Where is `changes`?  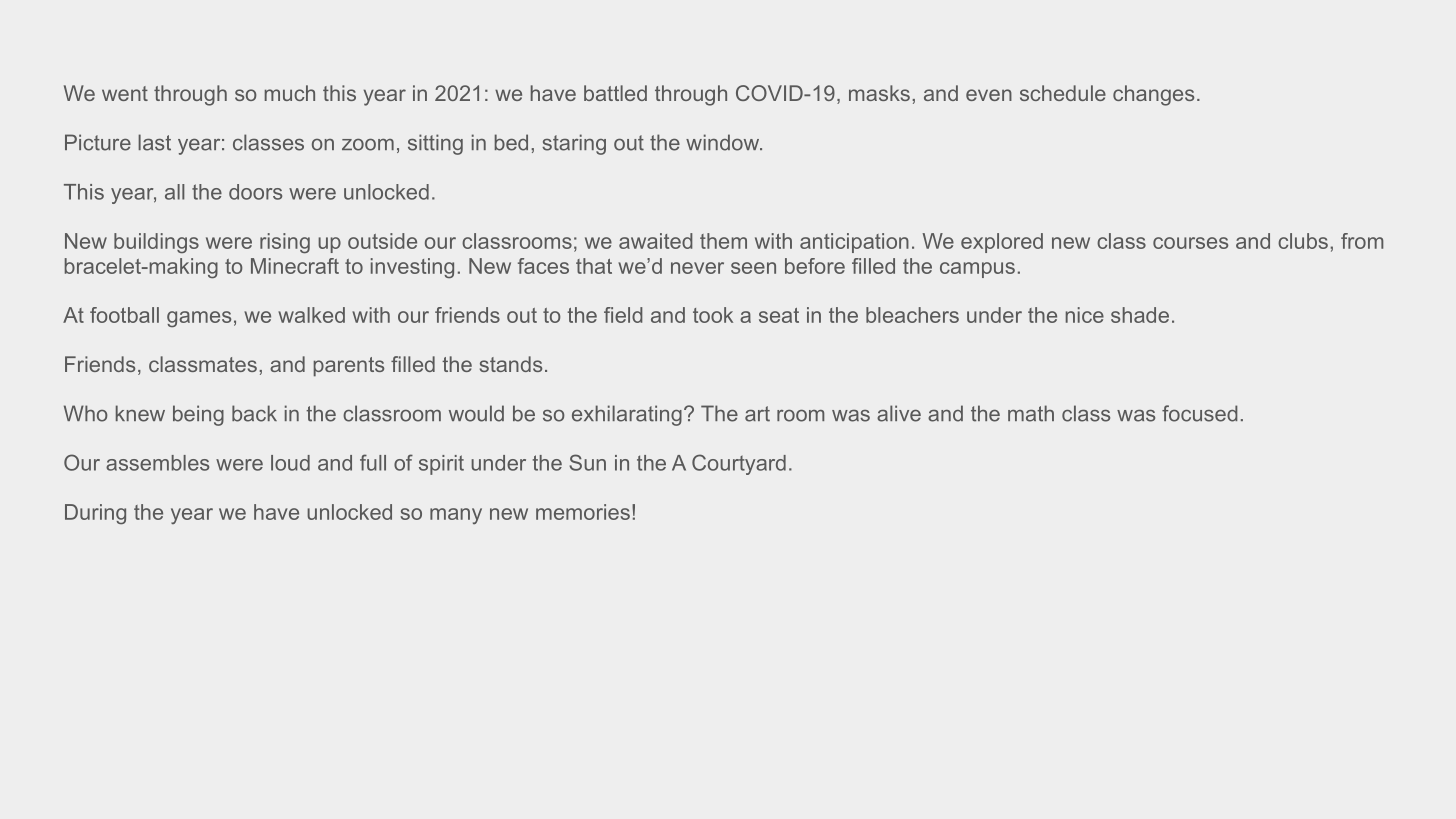
changes is located at coordinates (1153, 95).
